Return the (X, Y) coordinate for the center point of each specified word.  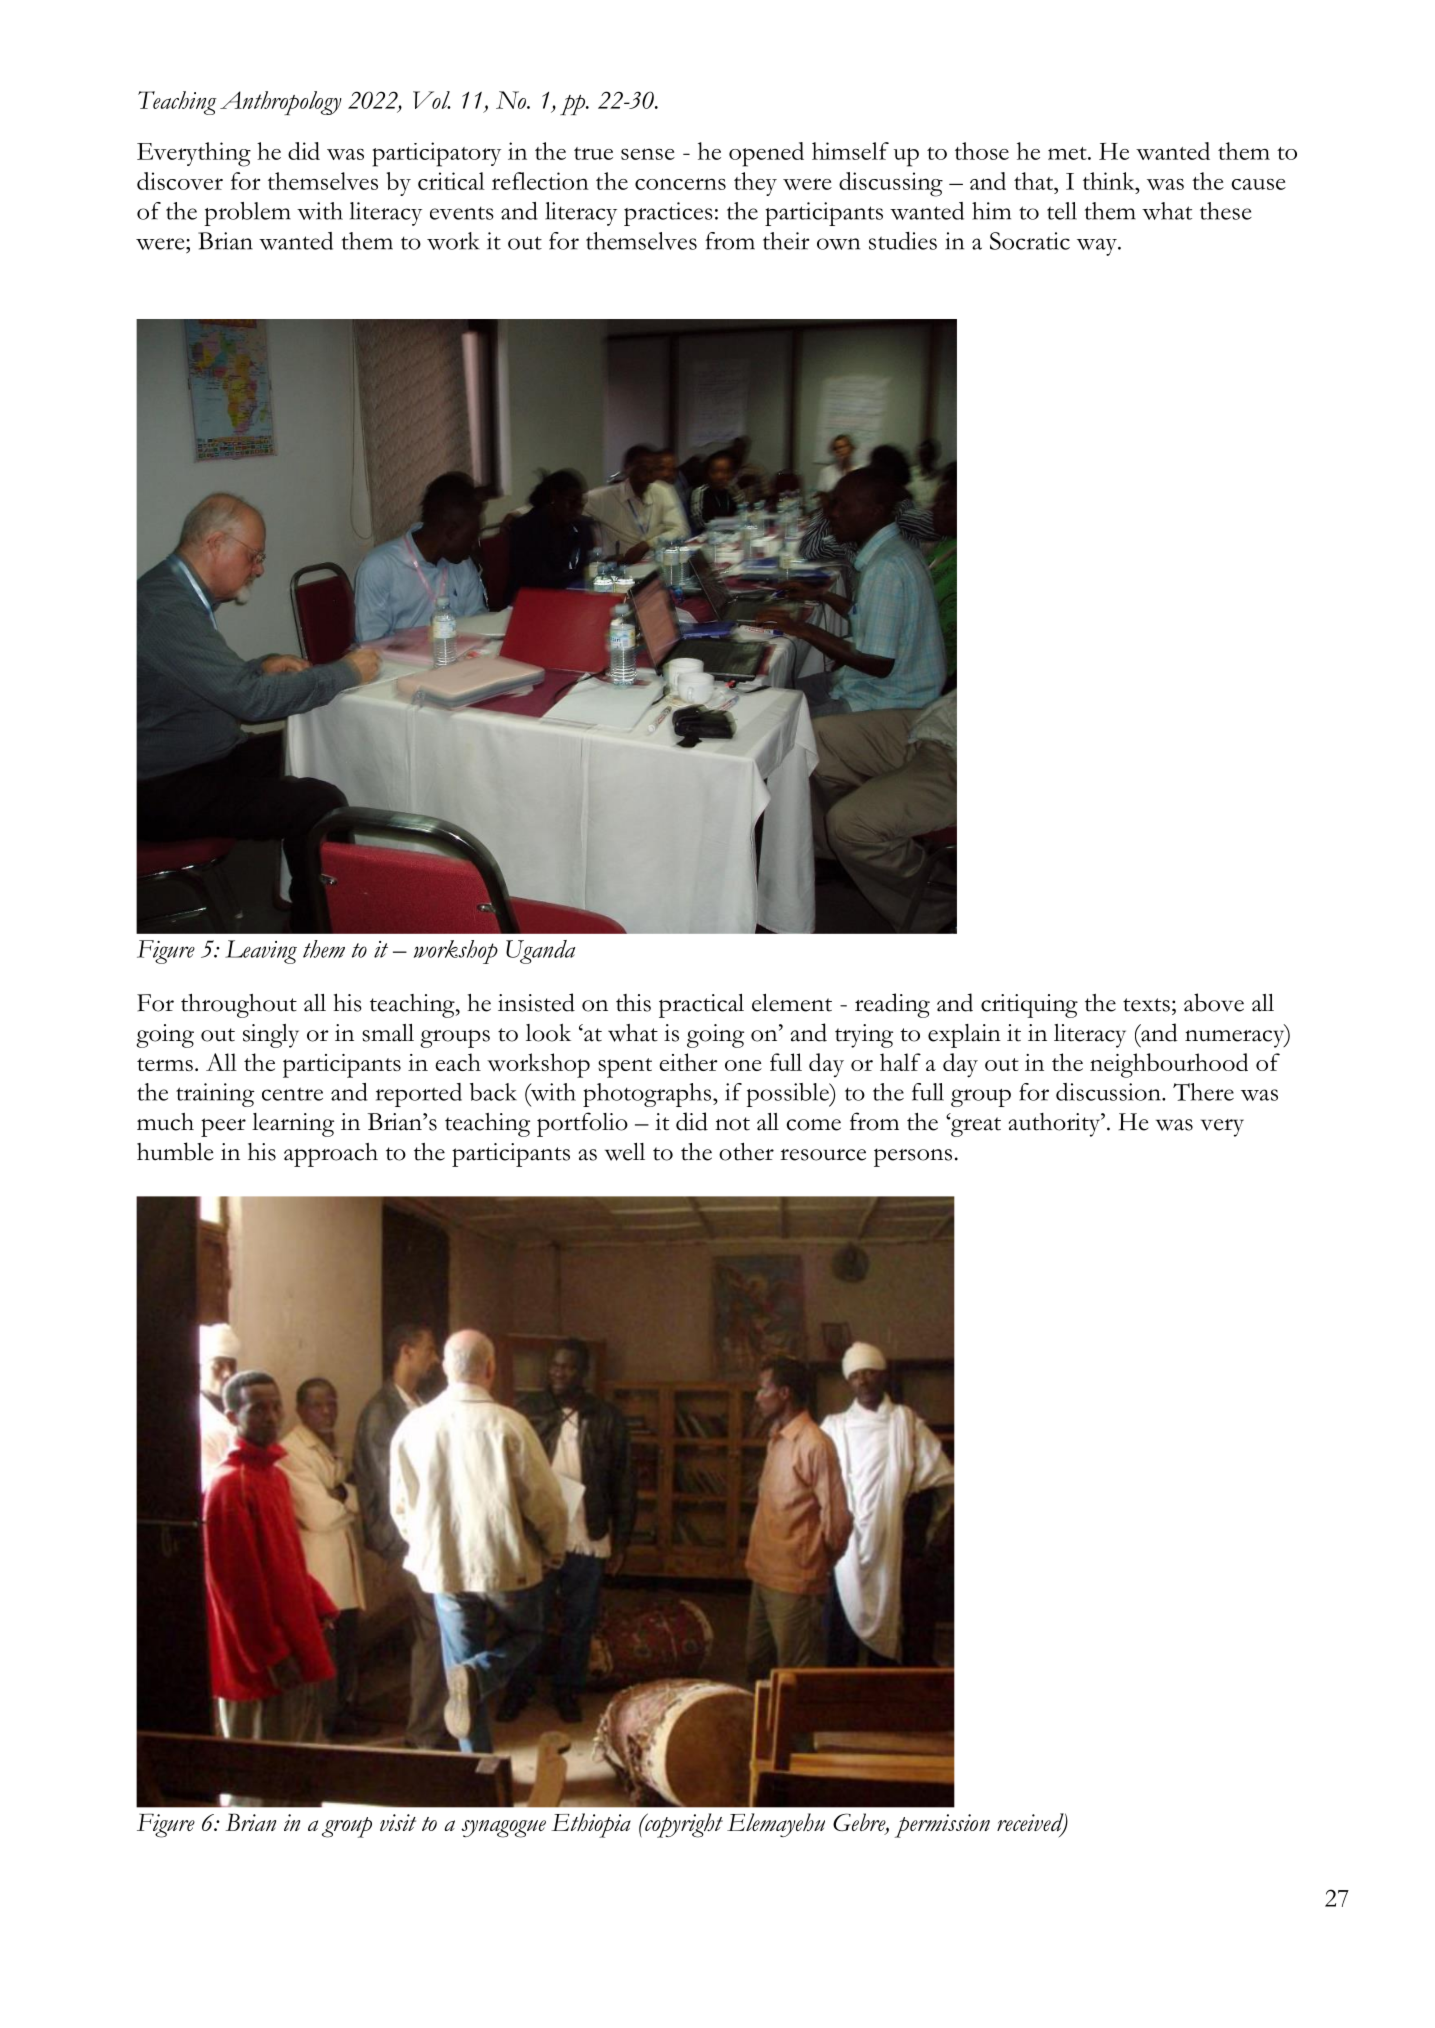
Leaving (261, 952)
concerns (680, 184)
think (1110, 181)
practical (701, 1006)
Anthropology (281, 103)
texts (1146, 1005)
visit (398, 1822)
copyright (683, 1825)
